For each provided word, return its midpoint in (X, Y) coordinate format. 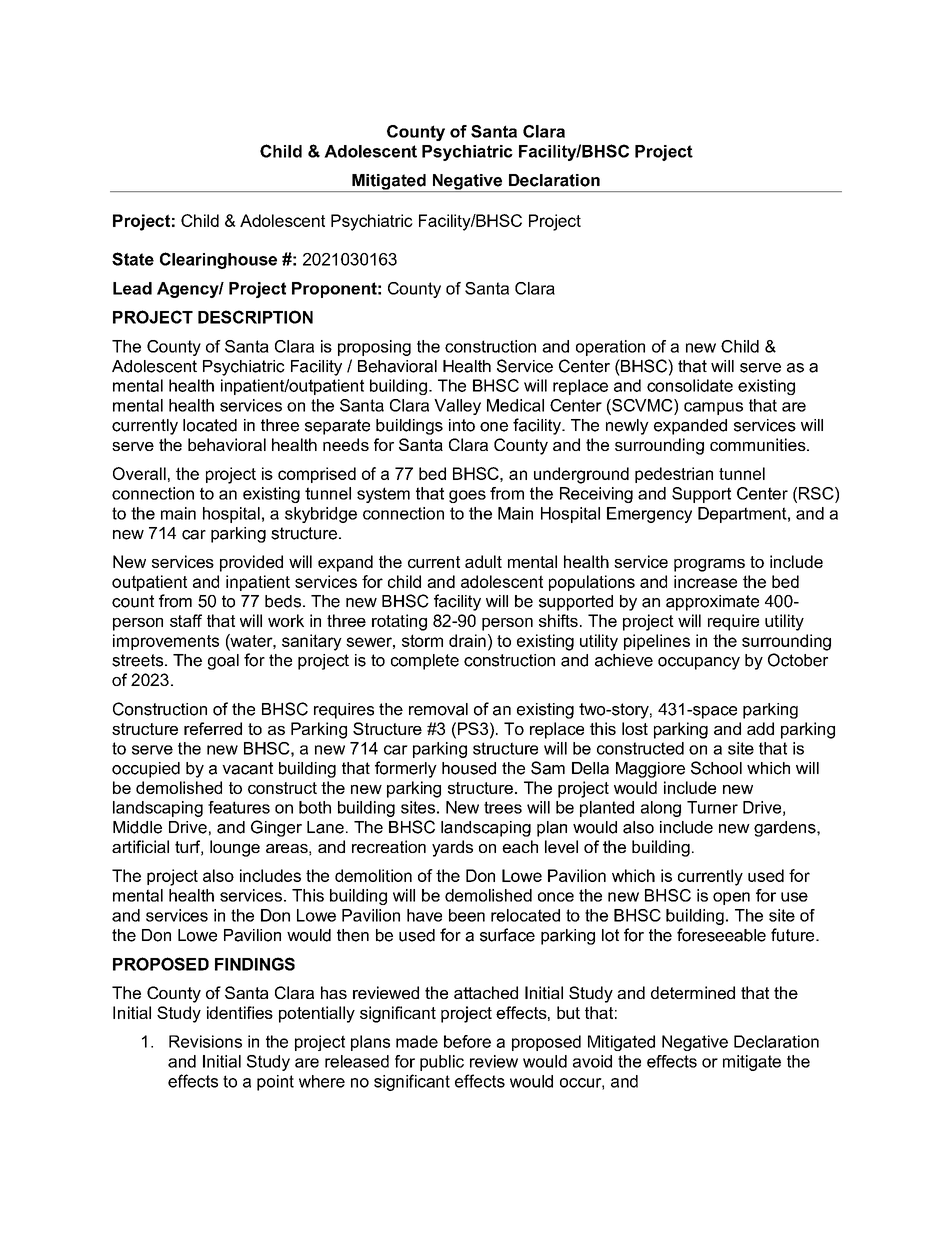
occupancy (699, 663)
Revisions (205, 1041)
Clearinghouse (218, 260)
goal (223, 662)
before (467, 1041)
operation (610, 348)
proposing (374, 348)
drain (467, 640)
